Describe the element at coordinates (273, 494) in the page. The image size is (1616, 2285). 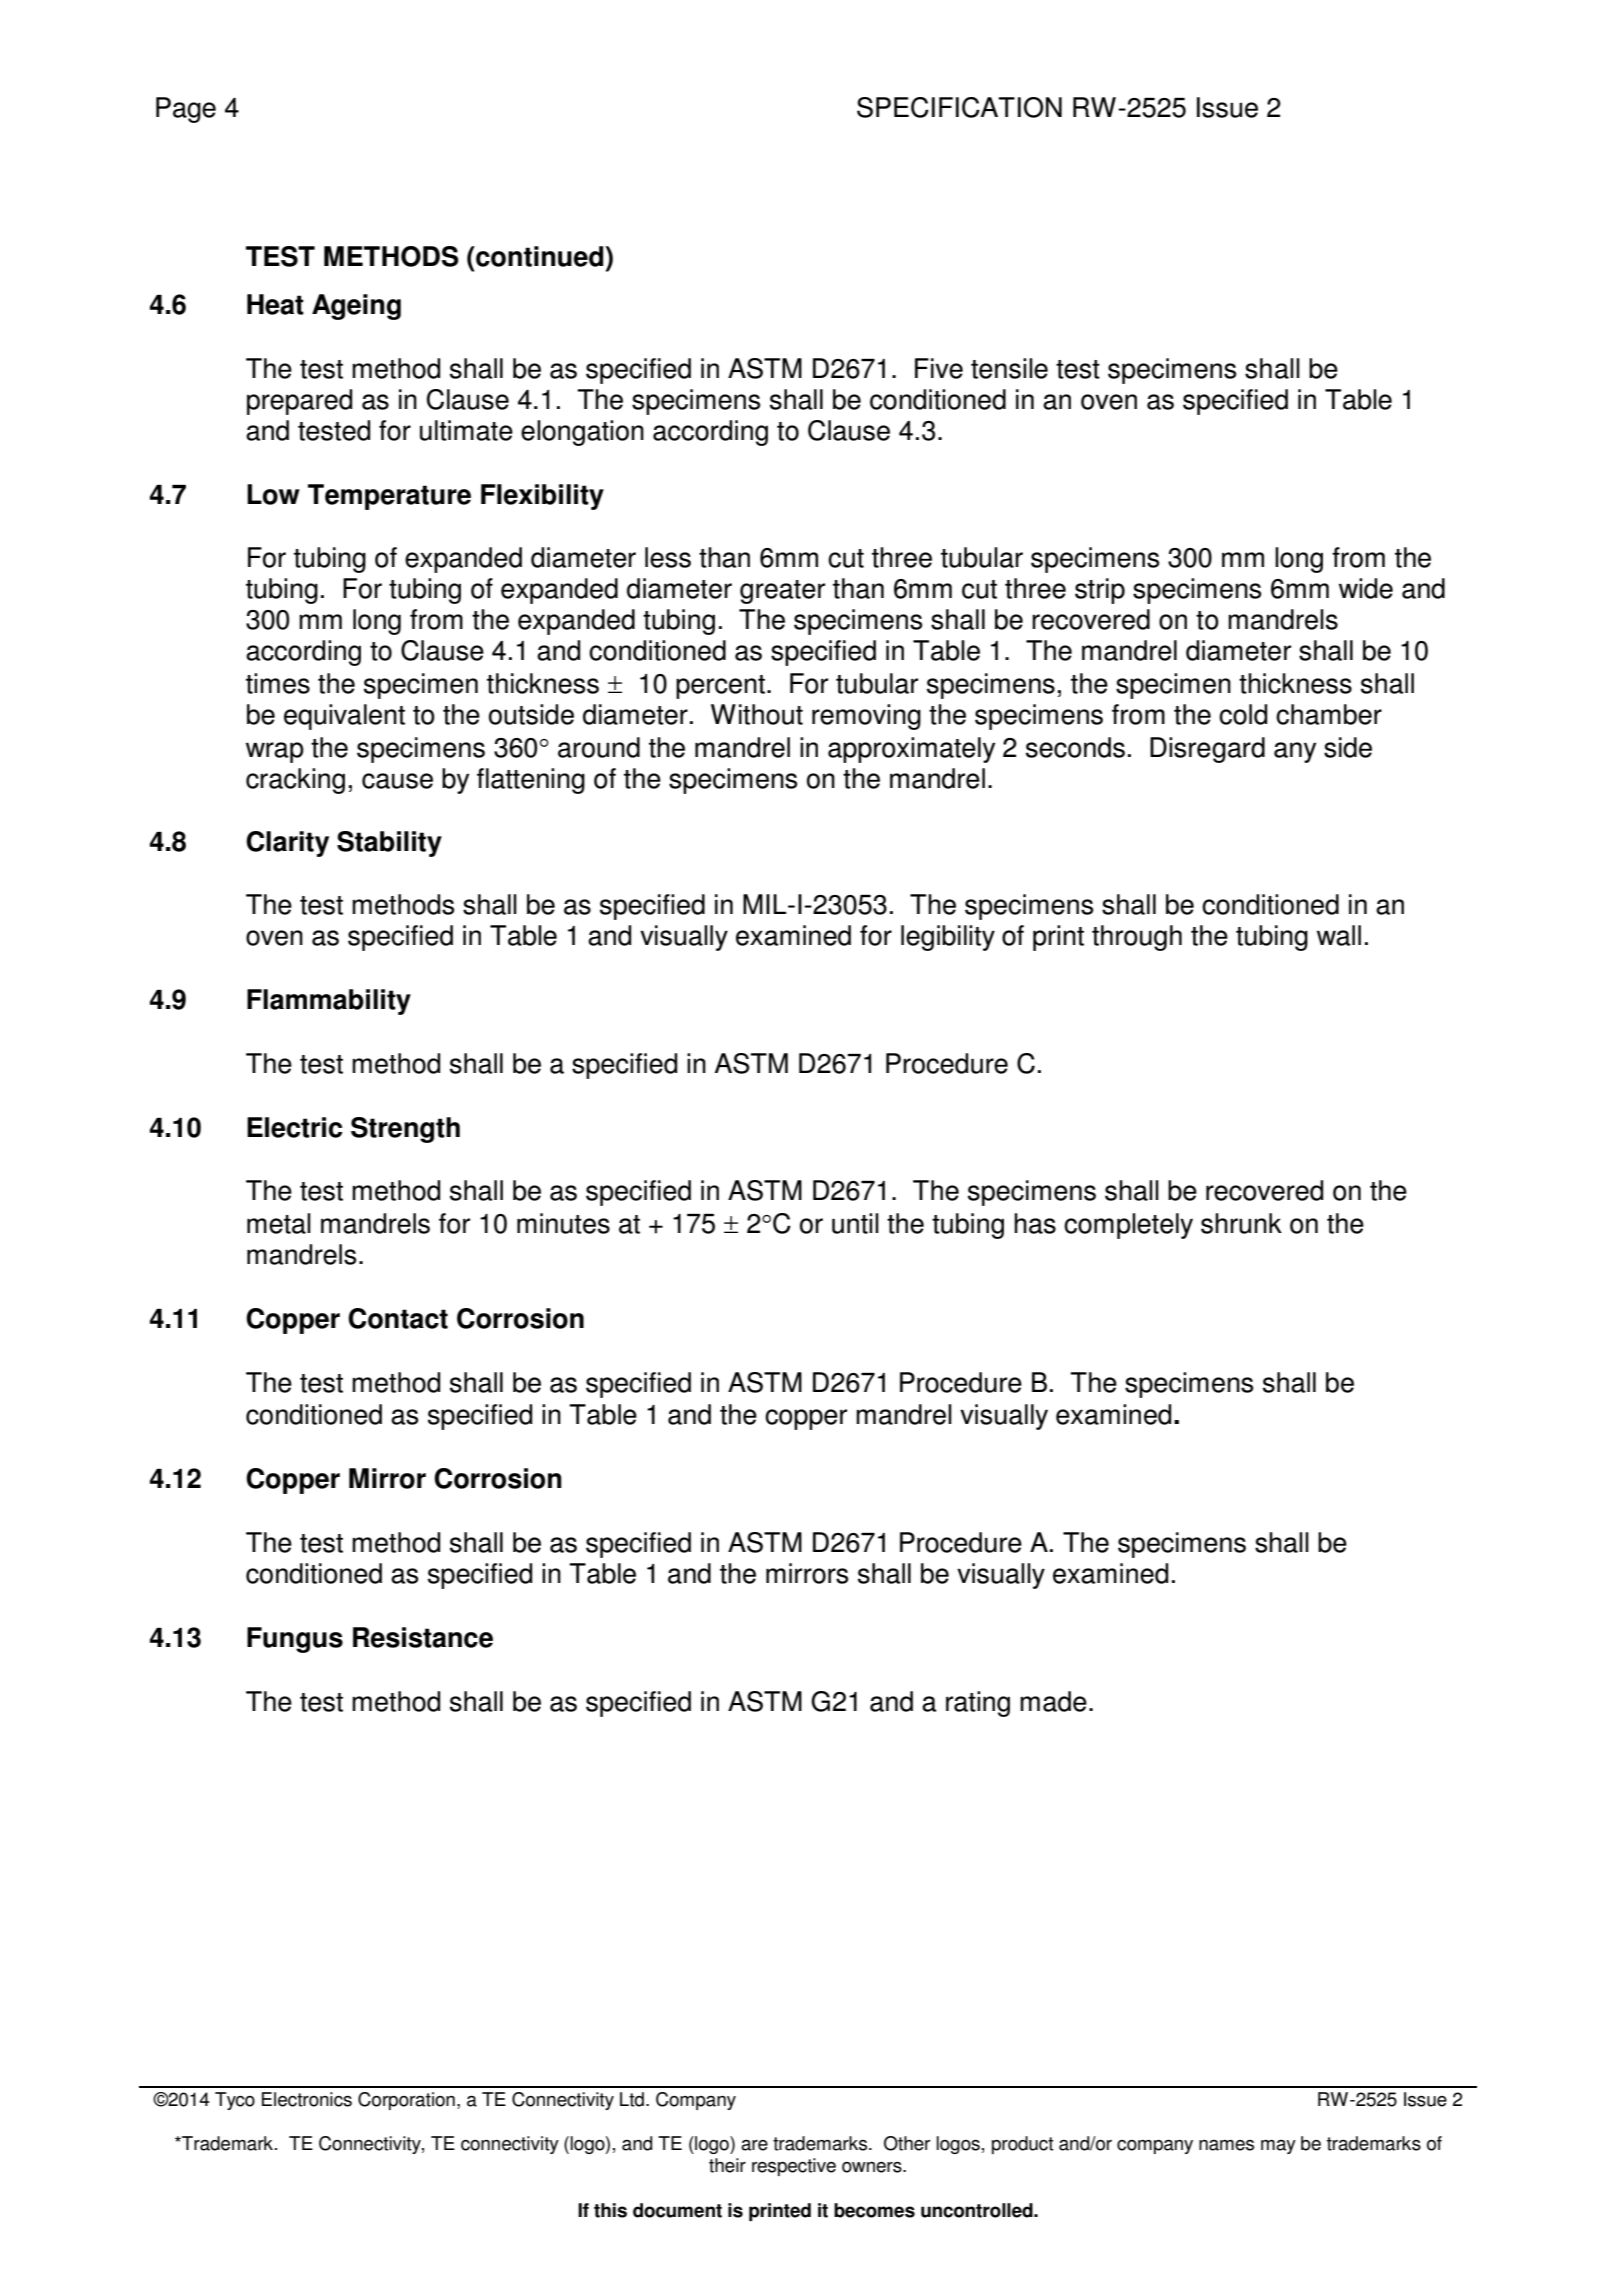
I see `Low` at that location.
